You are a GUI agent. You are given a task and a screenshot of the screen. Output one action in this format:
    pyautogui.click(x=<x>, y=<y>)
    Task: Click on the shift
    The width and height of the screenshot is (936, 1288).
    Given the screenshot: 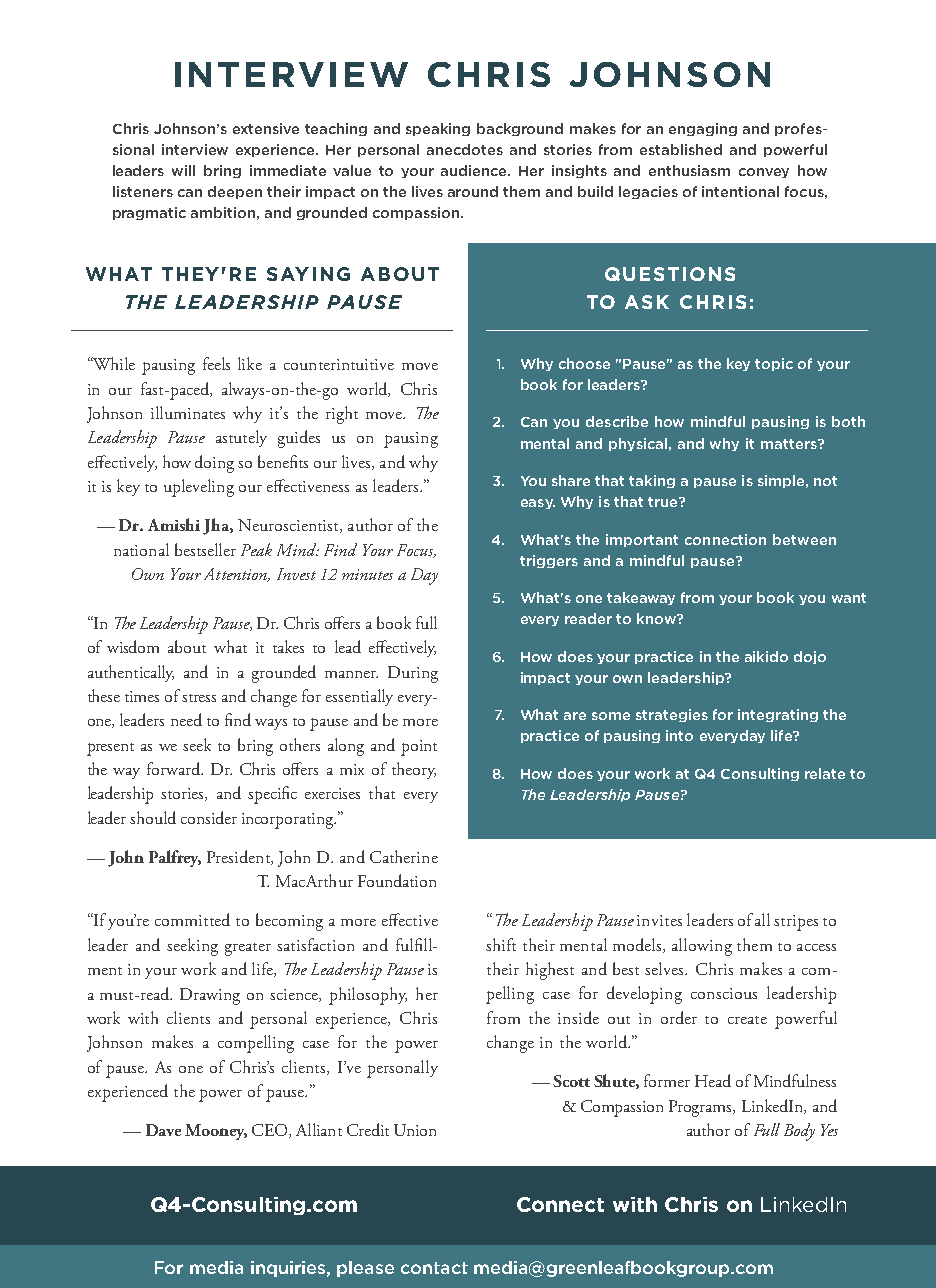 What is the action you would take?
    pyautogui.click(x=501, y=944)
